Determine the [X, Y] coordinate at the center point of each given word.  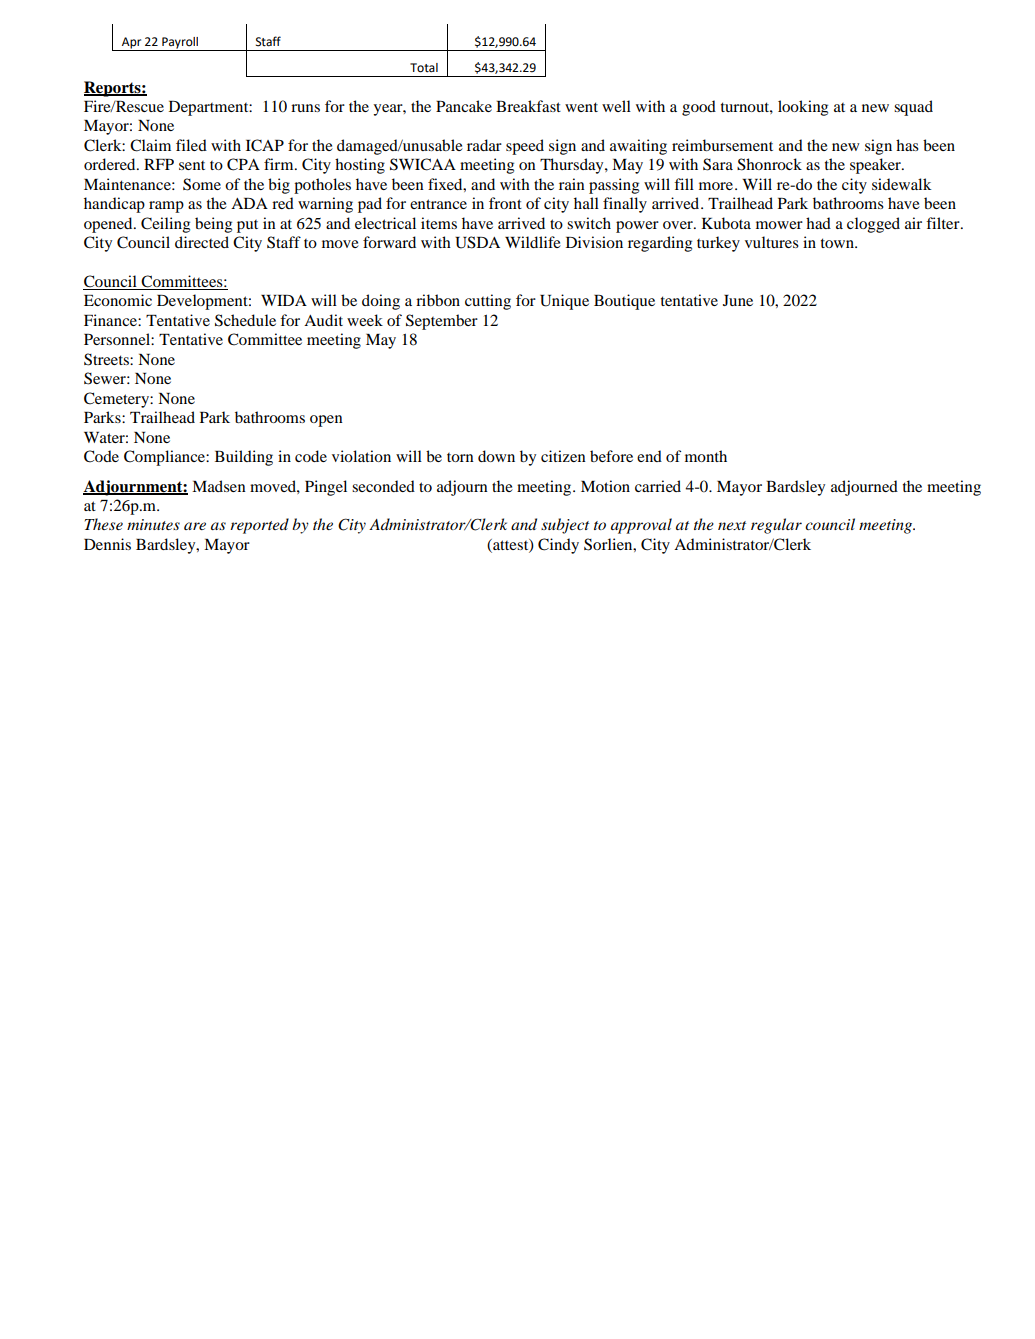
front [505, 203]
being [213, 225]
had [818, 223]
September [442, 322]
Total [424, 68]
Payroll [180, 44]
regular [776, 526]
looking [803, 108]
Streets [107, 359]
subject [565, 526]
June [738, 300]
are [195, 526]
